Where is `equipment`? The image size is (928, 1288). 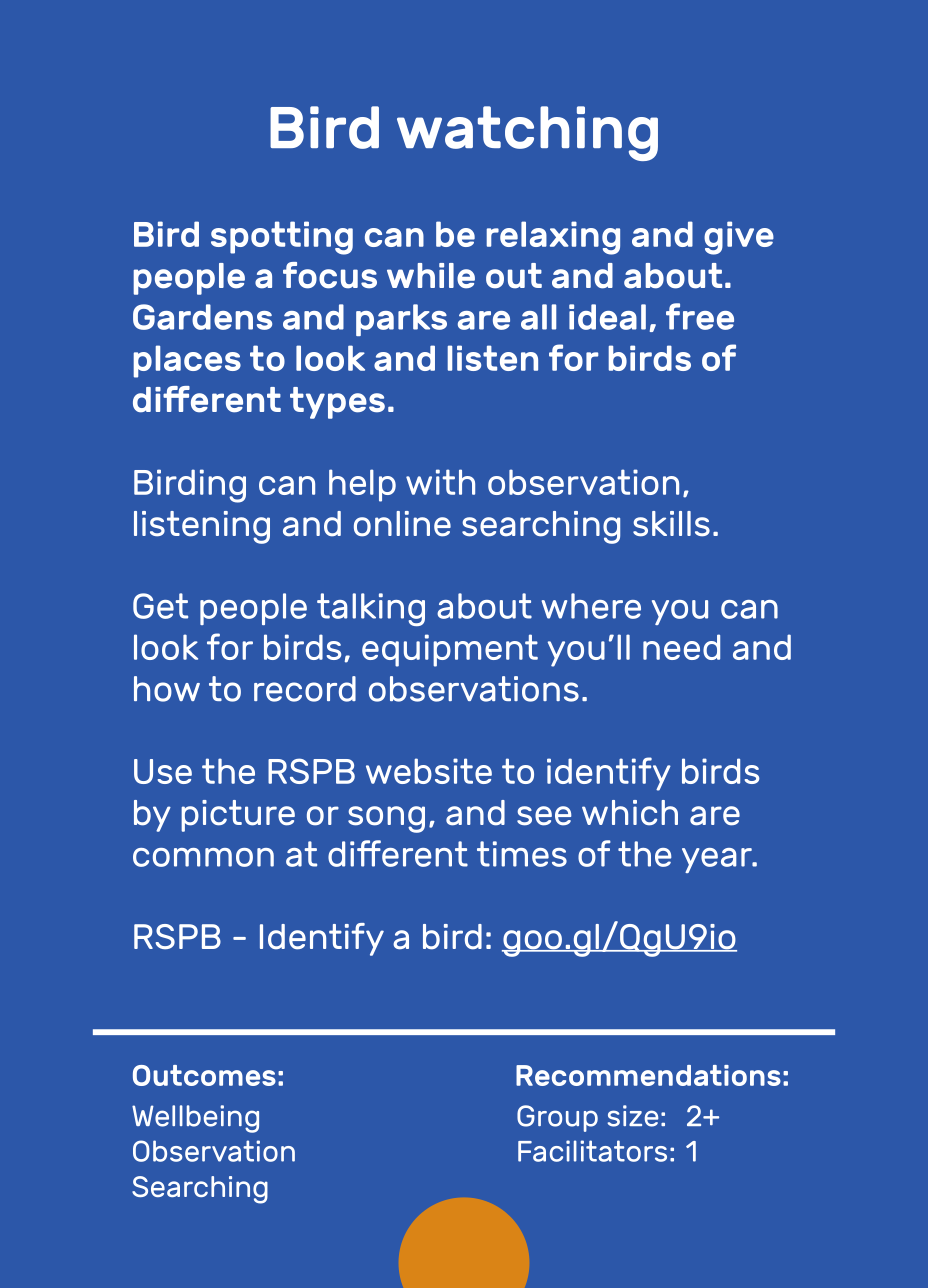
equipment is located at coordinates (450, 650).
